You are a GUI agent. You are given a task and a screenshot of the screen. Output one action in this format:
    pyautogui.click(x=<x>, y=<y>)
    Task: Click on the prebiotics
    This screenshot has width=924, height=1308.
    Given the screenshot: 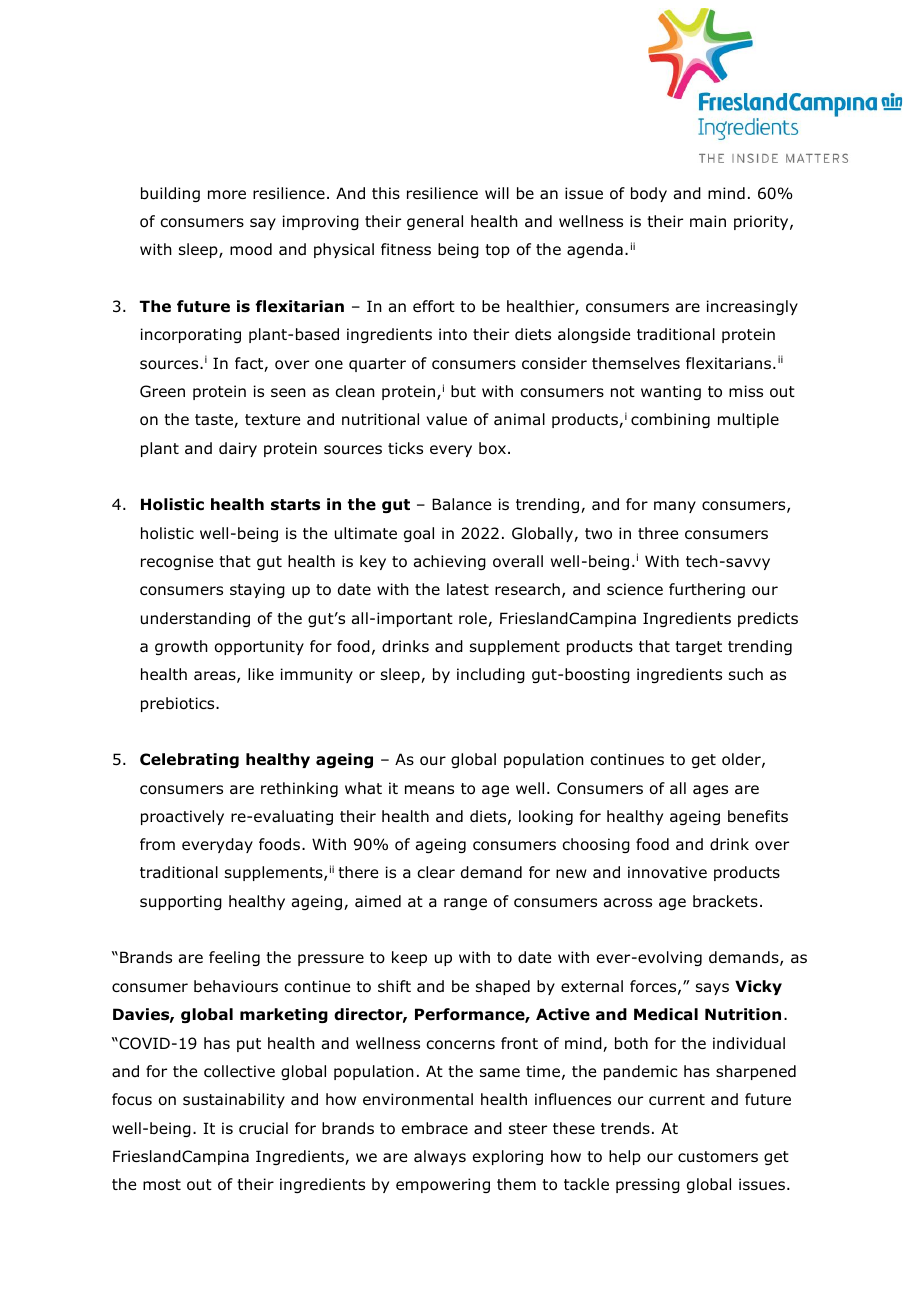 What is the action you would take?
    pyautogui.click(x=179, y=704)
